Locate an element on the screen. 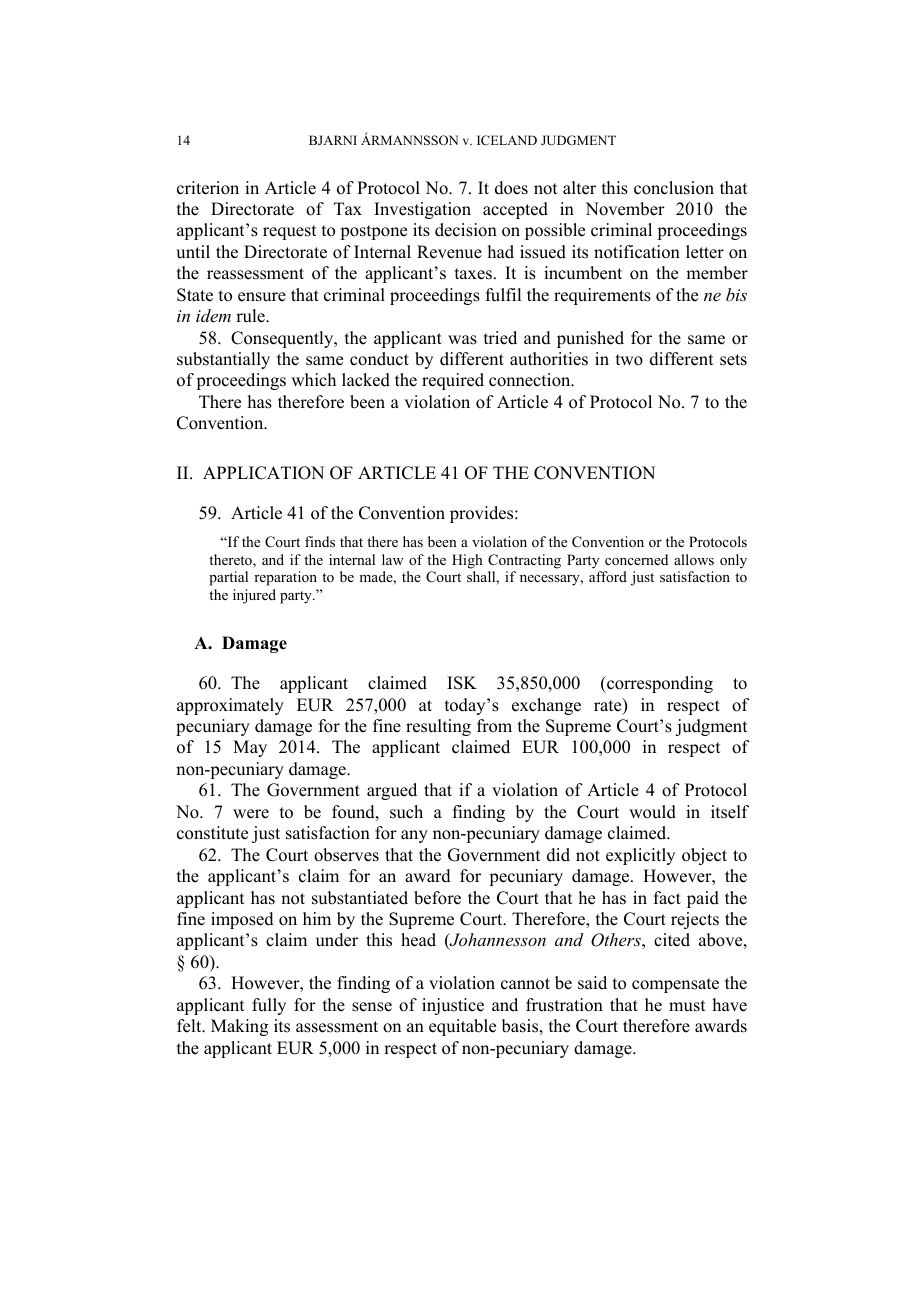  equitable is located at coordinates (462, 1027).
